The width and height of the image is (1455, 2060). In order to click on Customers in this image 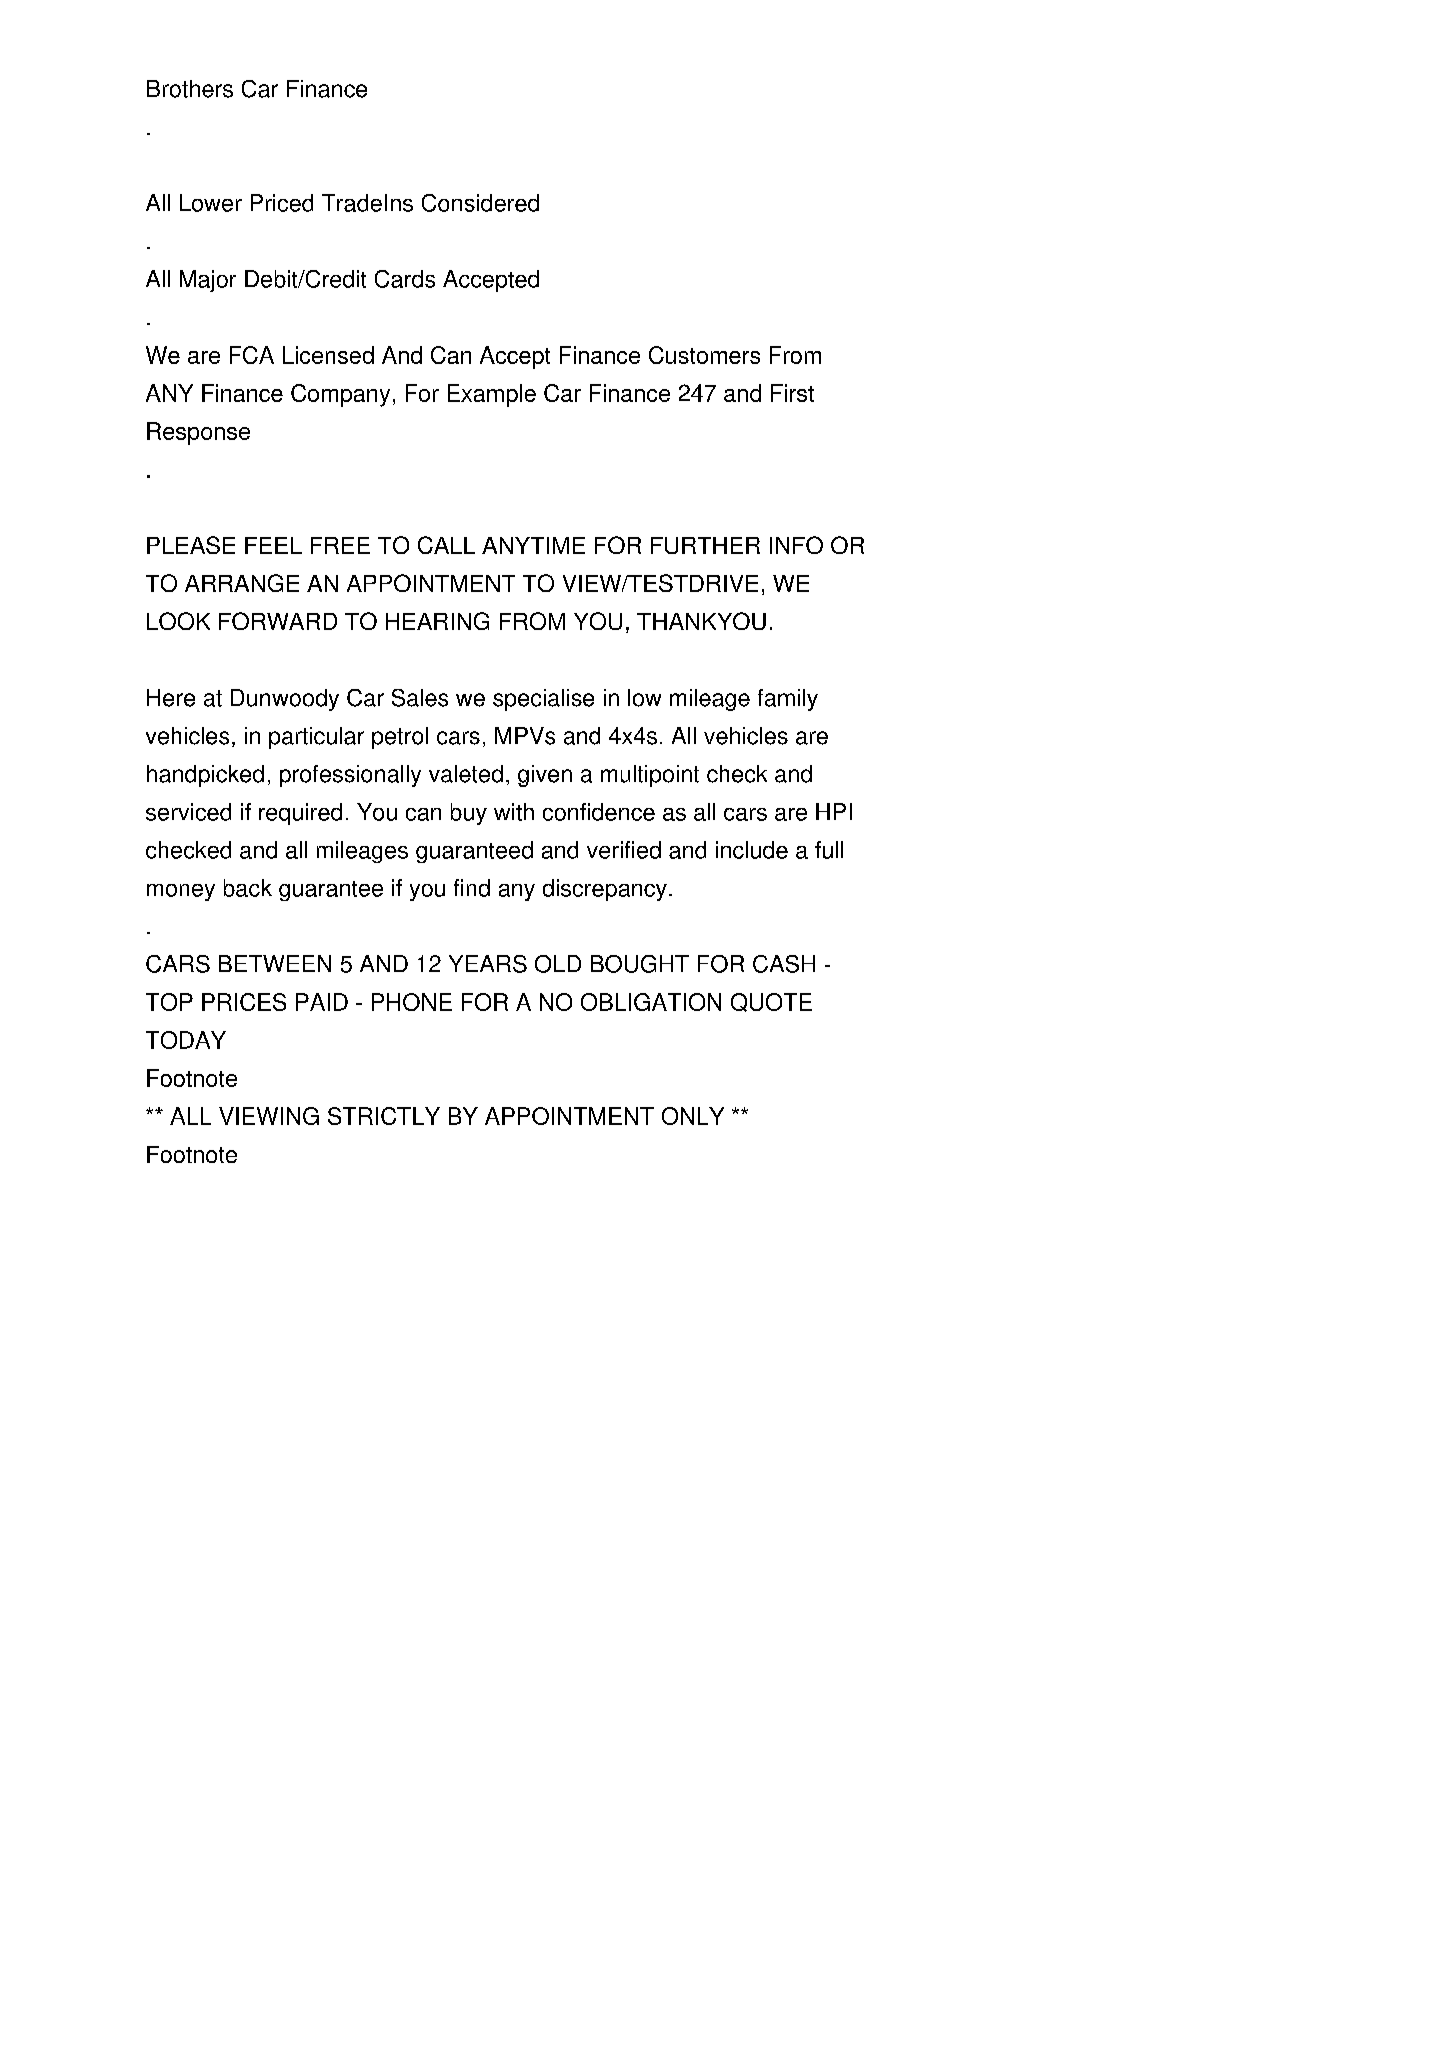, I will do `click(704, 355)`.
